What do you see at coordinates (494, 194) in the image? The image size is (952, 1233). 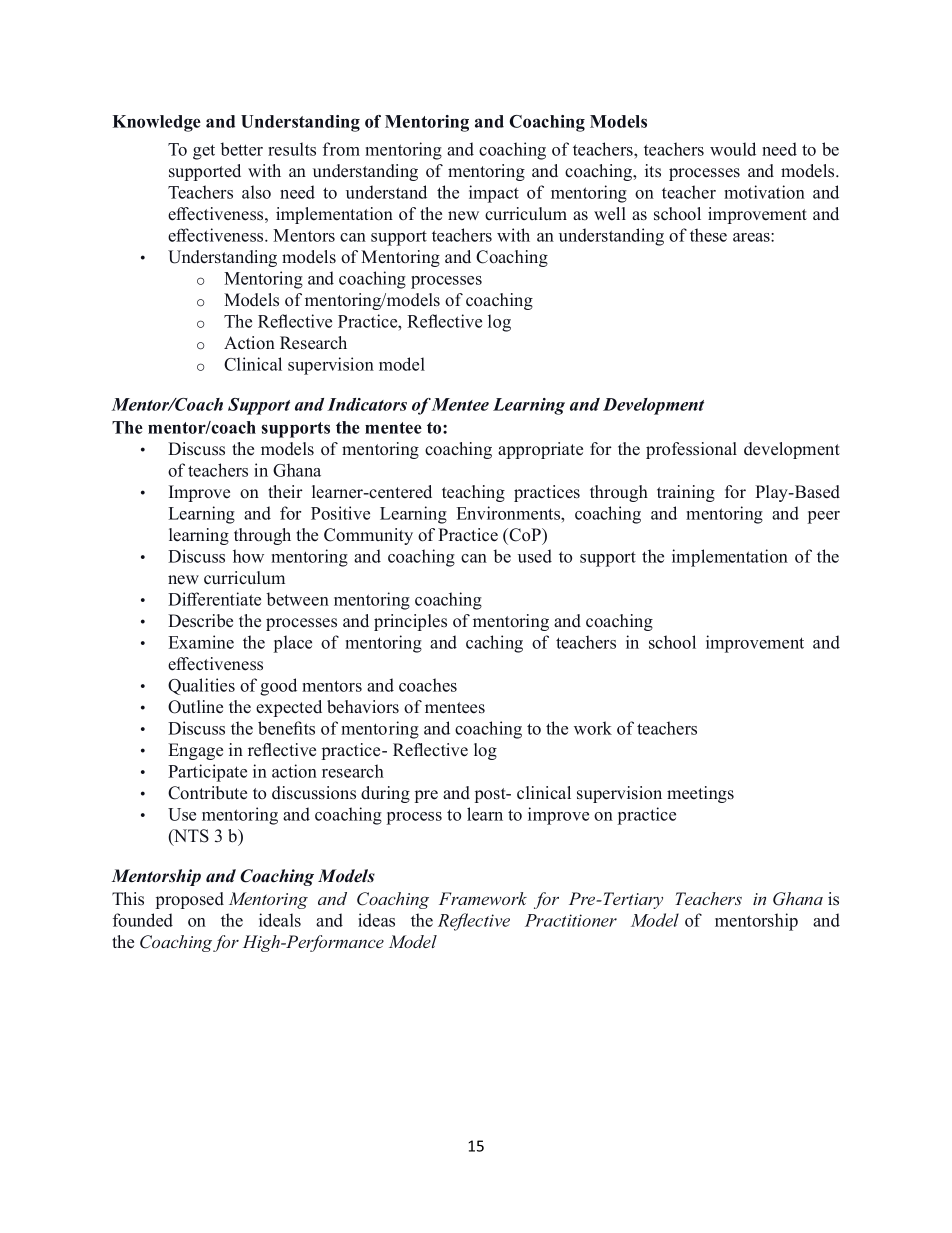 I see `impact` at bounding box center [494, 194].
